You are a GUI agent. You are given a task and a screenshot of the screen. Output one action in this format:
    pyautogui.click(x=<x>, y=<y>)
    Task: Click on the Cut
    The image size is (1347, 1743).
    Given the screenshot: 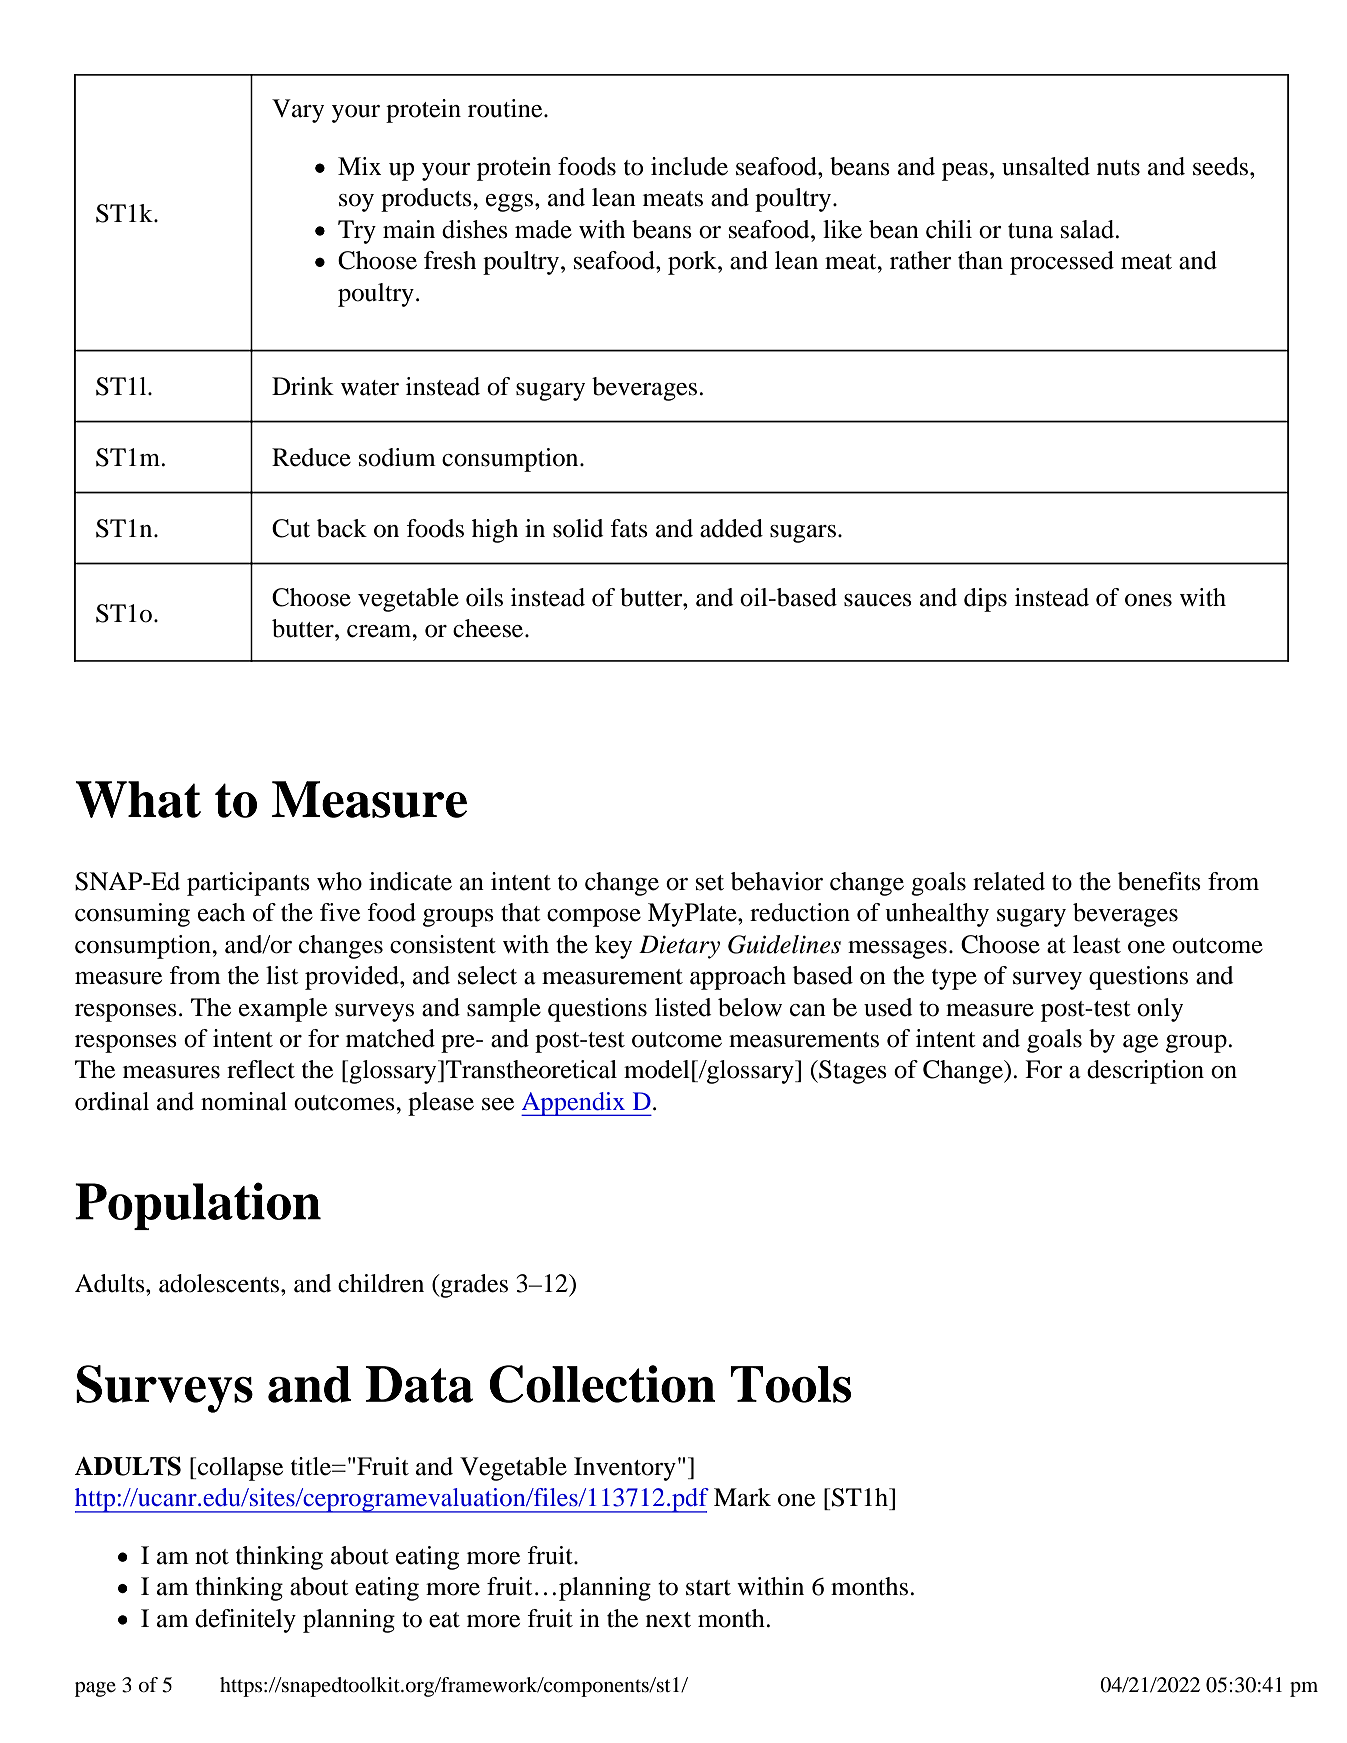 What is the action you would take?
    pyautogui.click(x=291, y=528)
